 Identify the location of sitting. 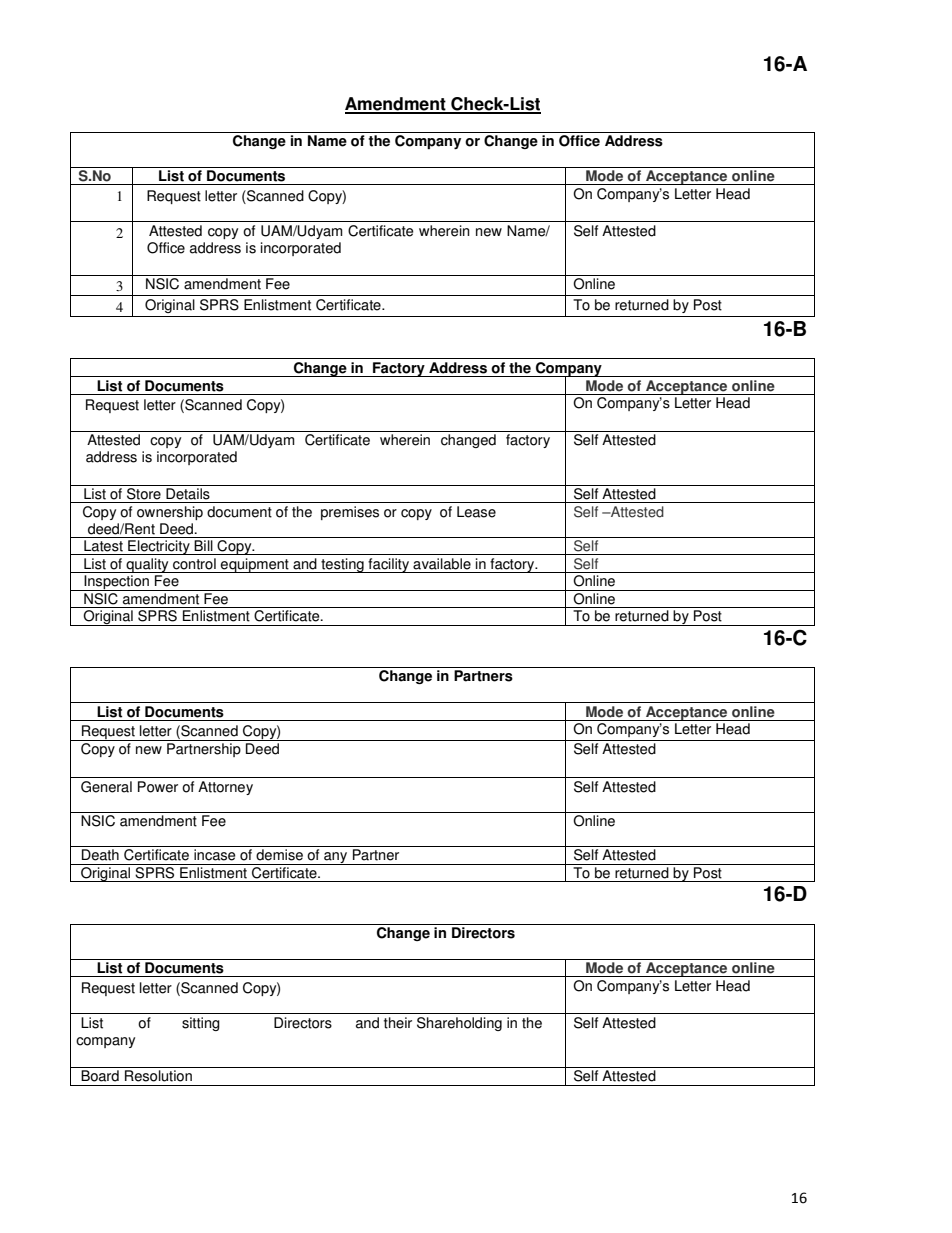
(201, 1024).
